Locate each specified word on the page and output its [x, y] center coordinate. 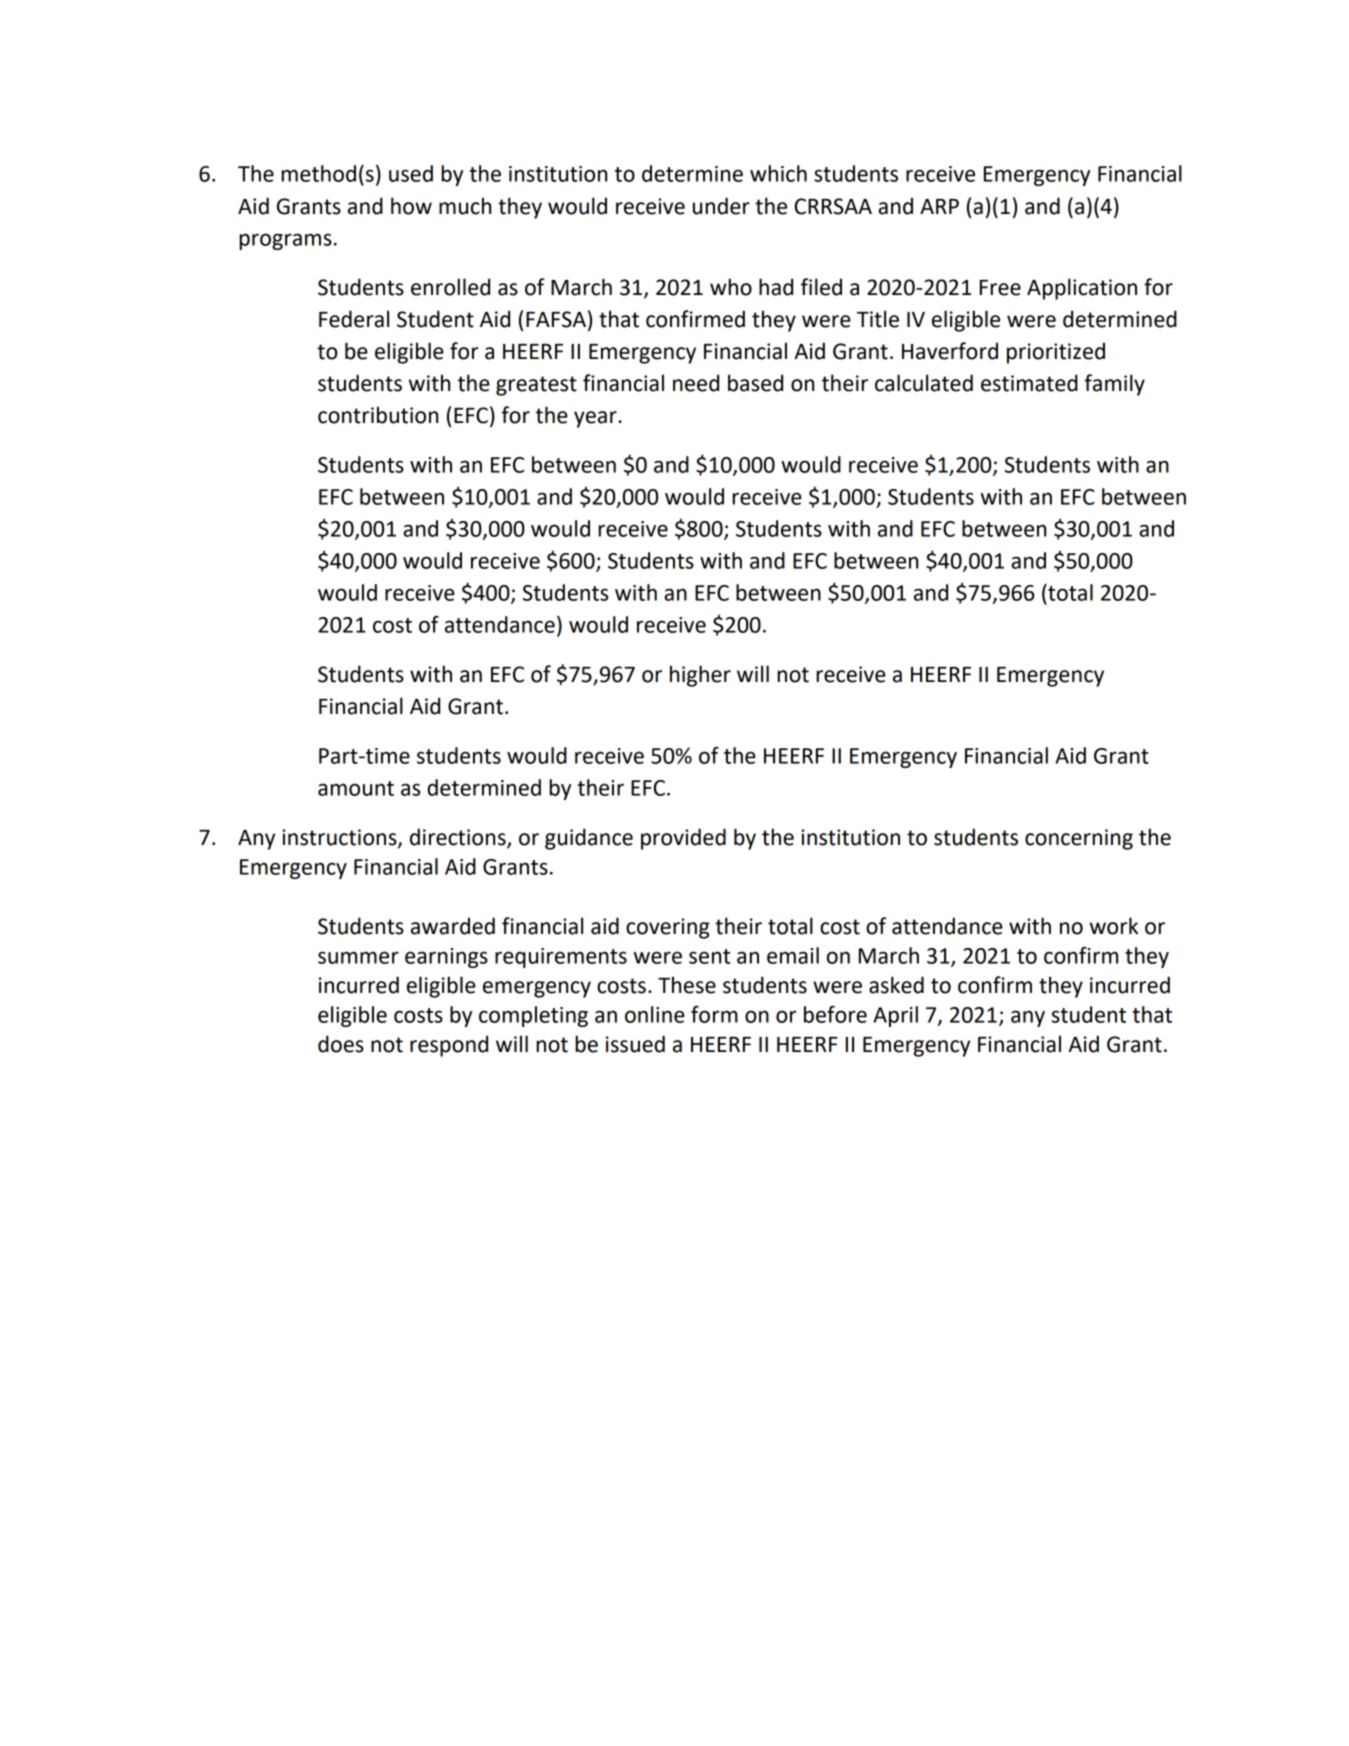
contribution [378, 415]
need [696, 383]
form [714, 1014]
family [1114, 385]
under [721, 206]
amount [356, 788]
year [596, 419]
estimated [1029, 383]
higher [700, 676]
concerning [1079, 839]
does [341, 1044]
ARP [939, 206]
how [411, 206]
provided [683, 839]
